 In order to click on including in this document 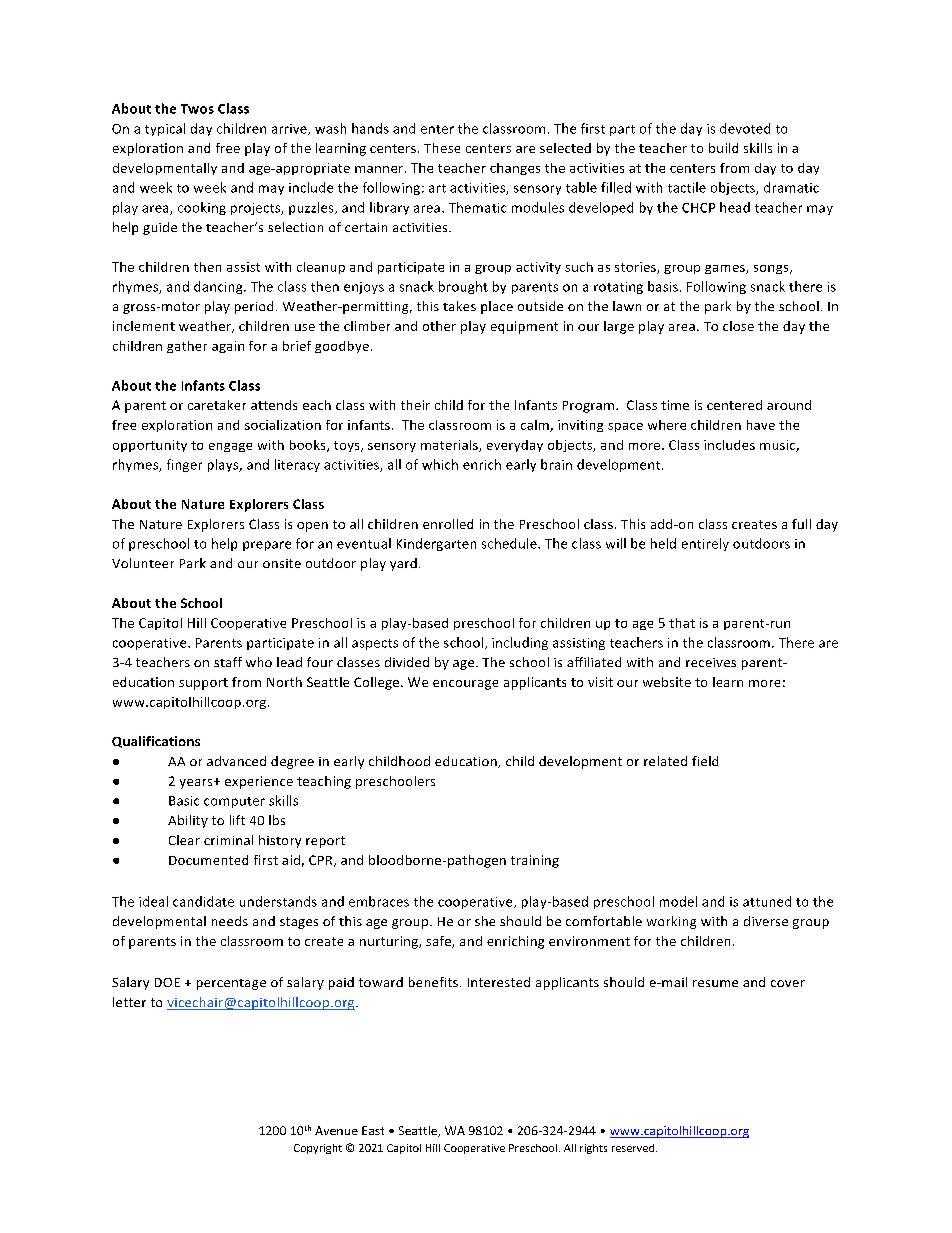, I will do `click(520, 643)`.
